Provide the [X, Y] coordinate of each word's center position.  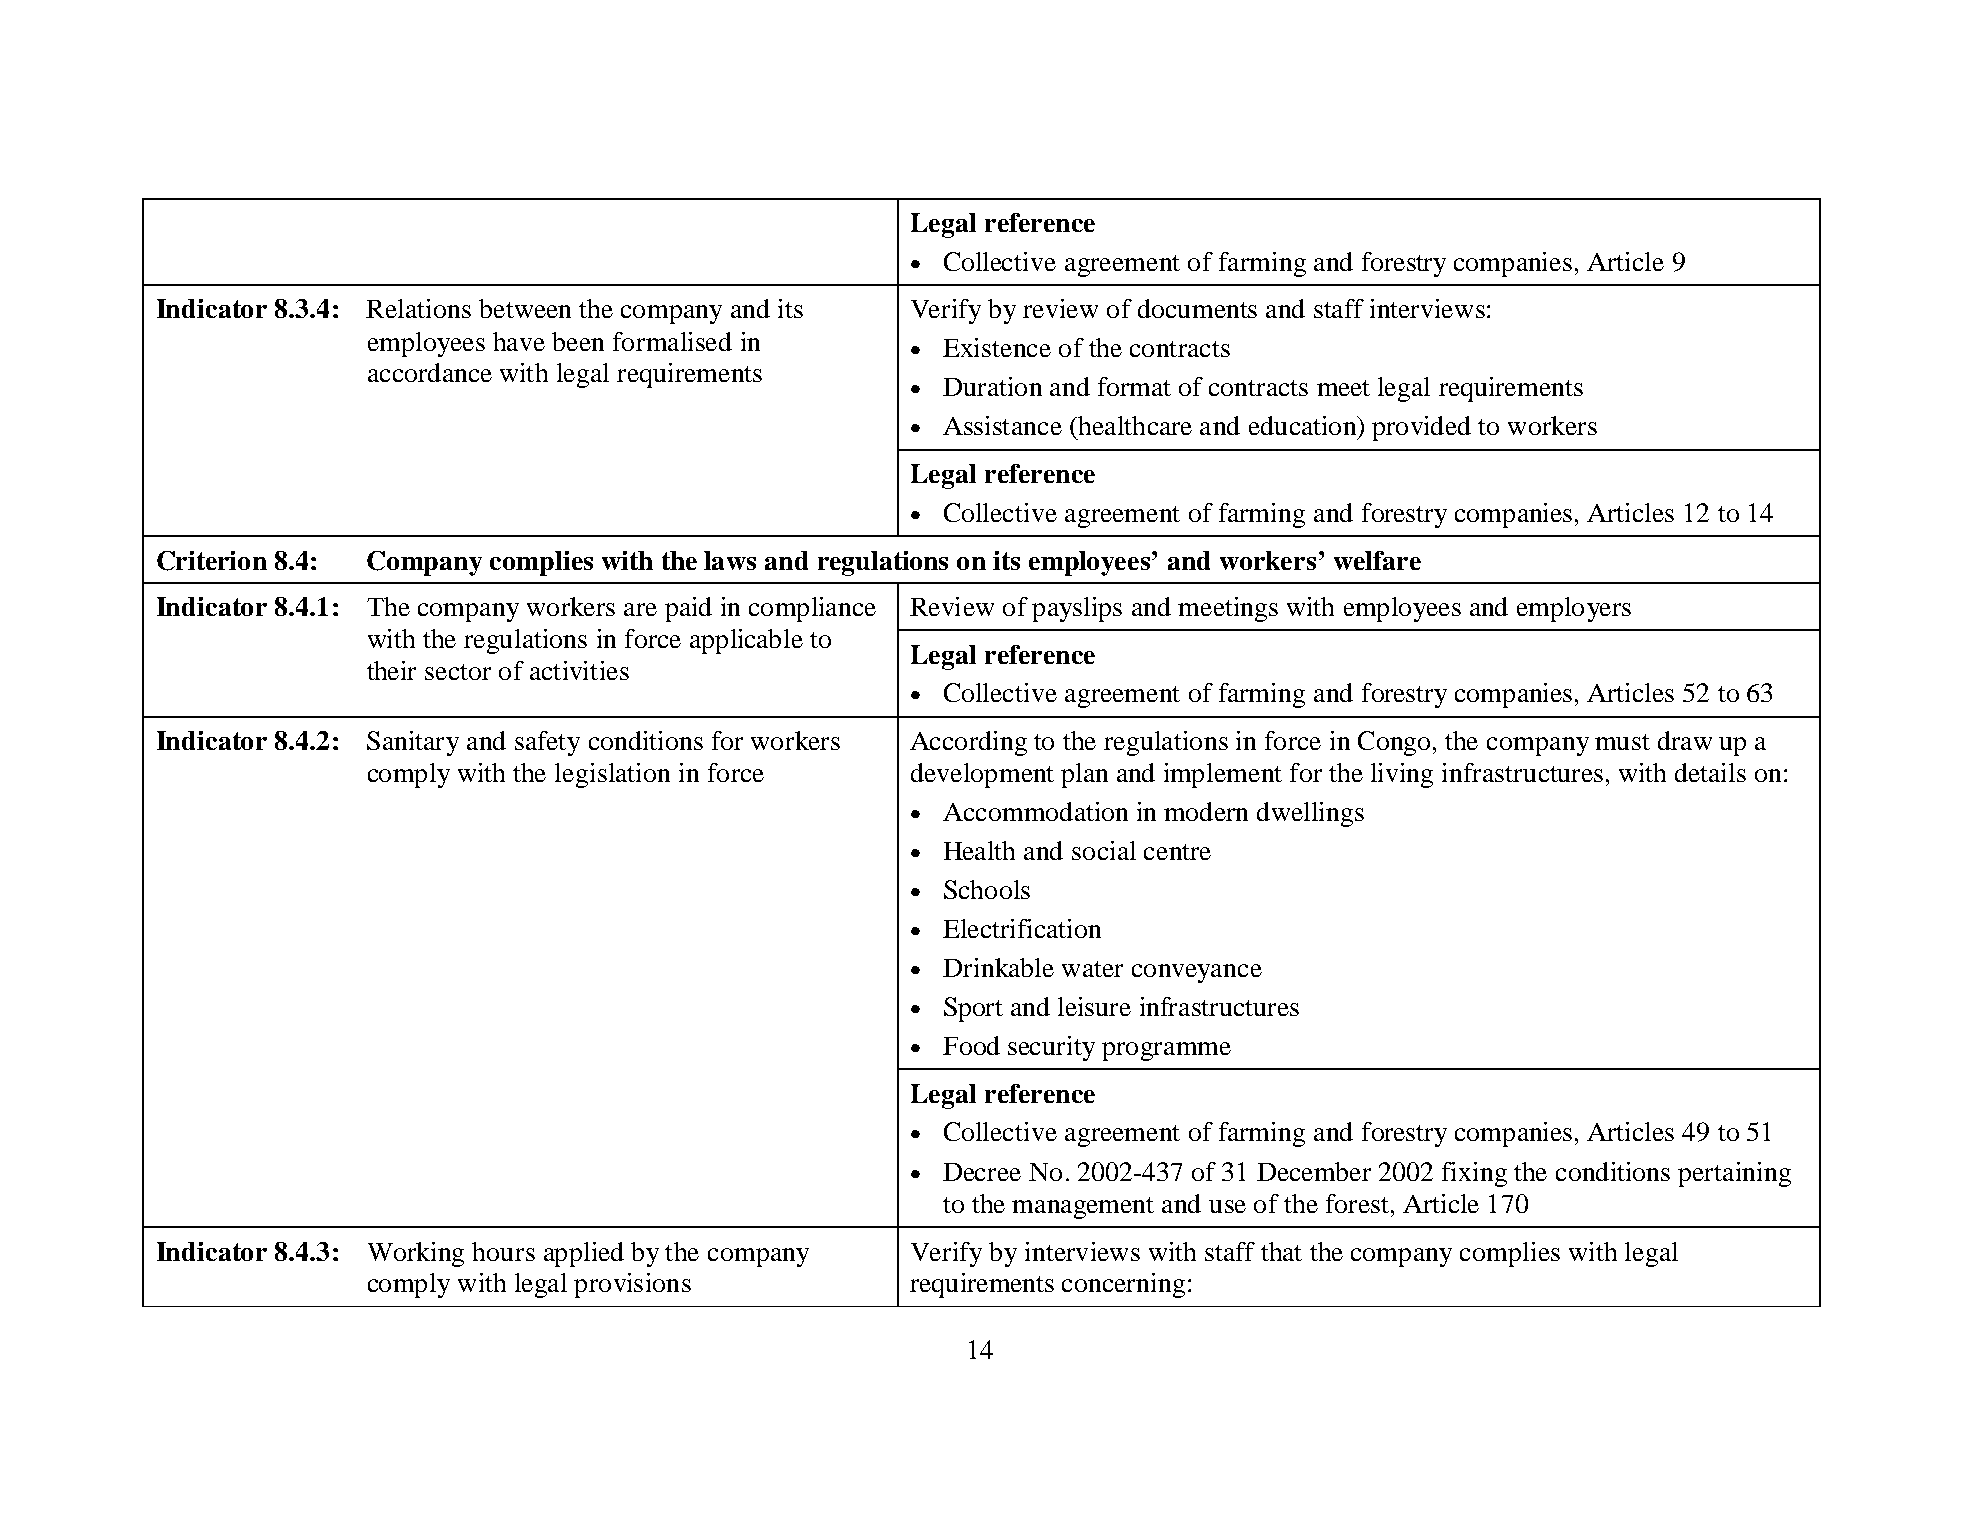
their [391, 670]
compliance [812, 609]
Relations [418, 308]
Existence [997, 347]
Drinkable [998, 967]
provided [1421, 428]
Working [416, 1254]
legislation [612, 775]
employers [1574, 609]
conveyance [1197, 973]
